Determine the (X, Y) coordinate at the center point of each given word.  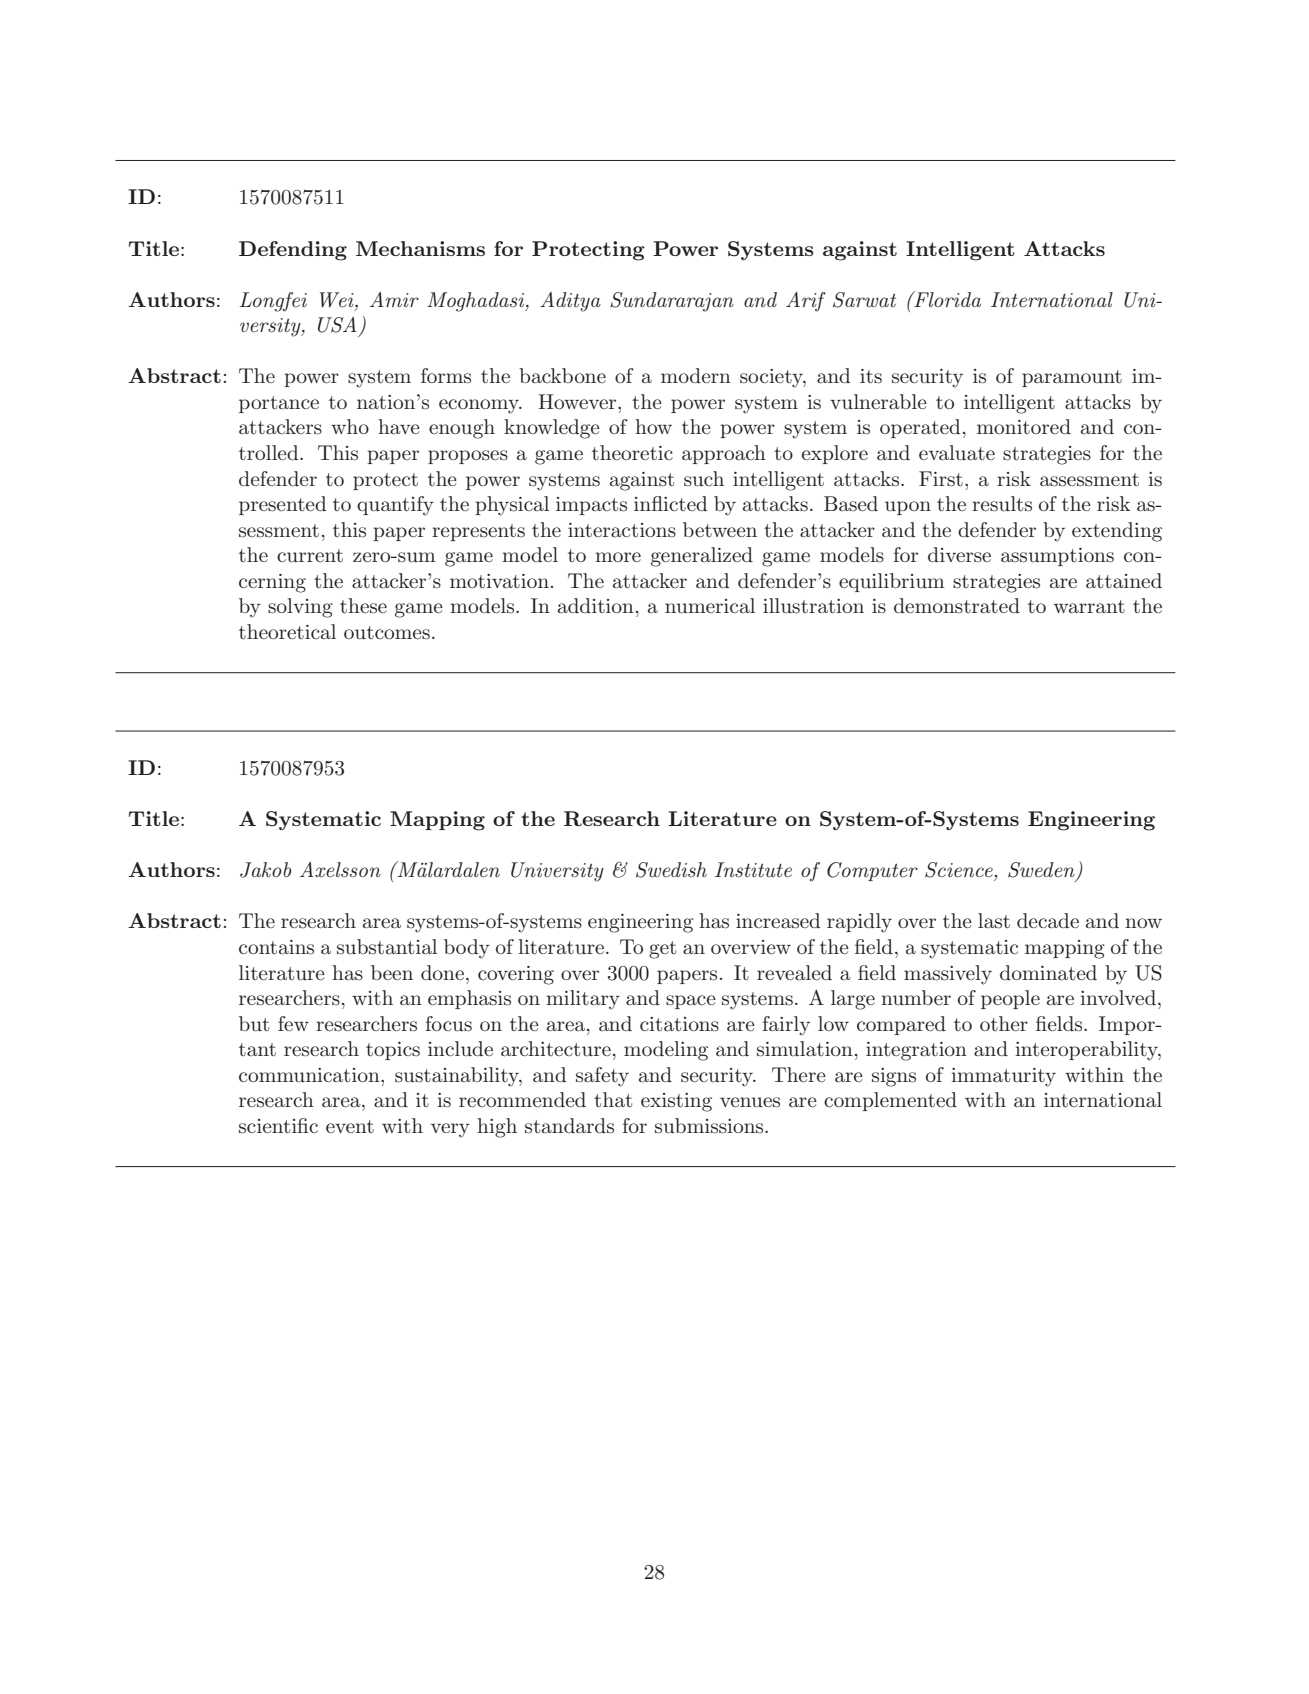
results (1002, 504)
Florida (946, 299)
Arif (806, 302)
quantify (395, 506)
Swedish (671, 870)
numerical (710, 606)
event (350, 1126)
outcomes (387, 633)
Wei (338, 301)
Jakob (265, 870)
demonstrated (957, 606)
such (704, 479)
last (994, 921)
